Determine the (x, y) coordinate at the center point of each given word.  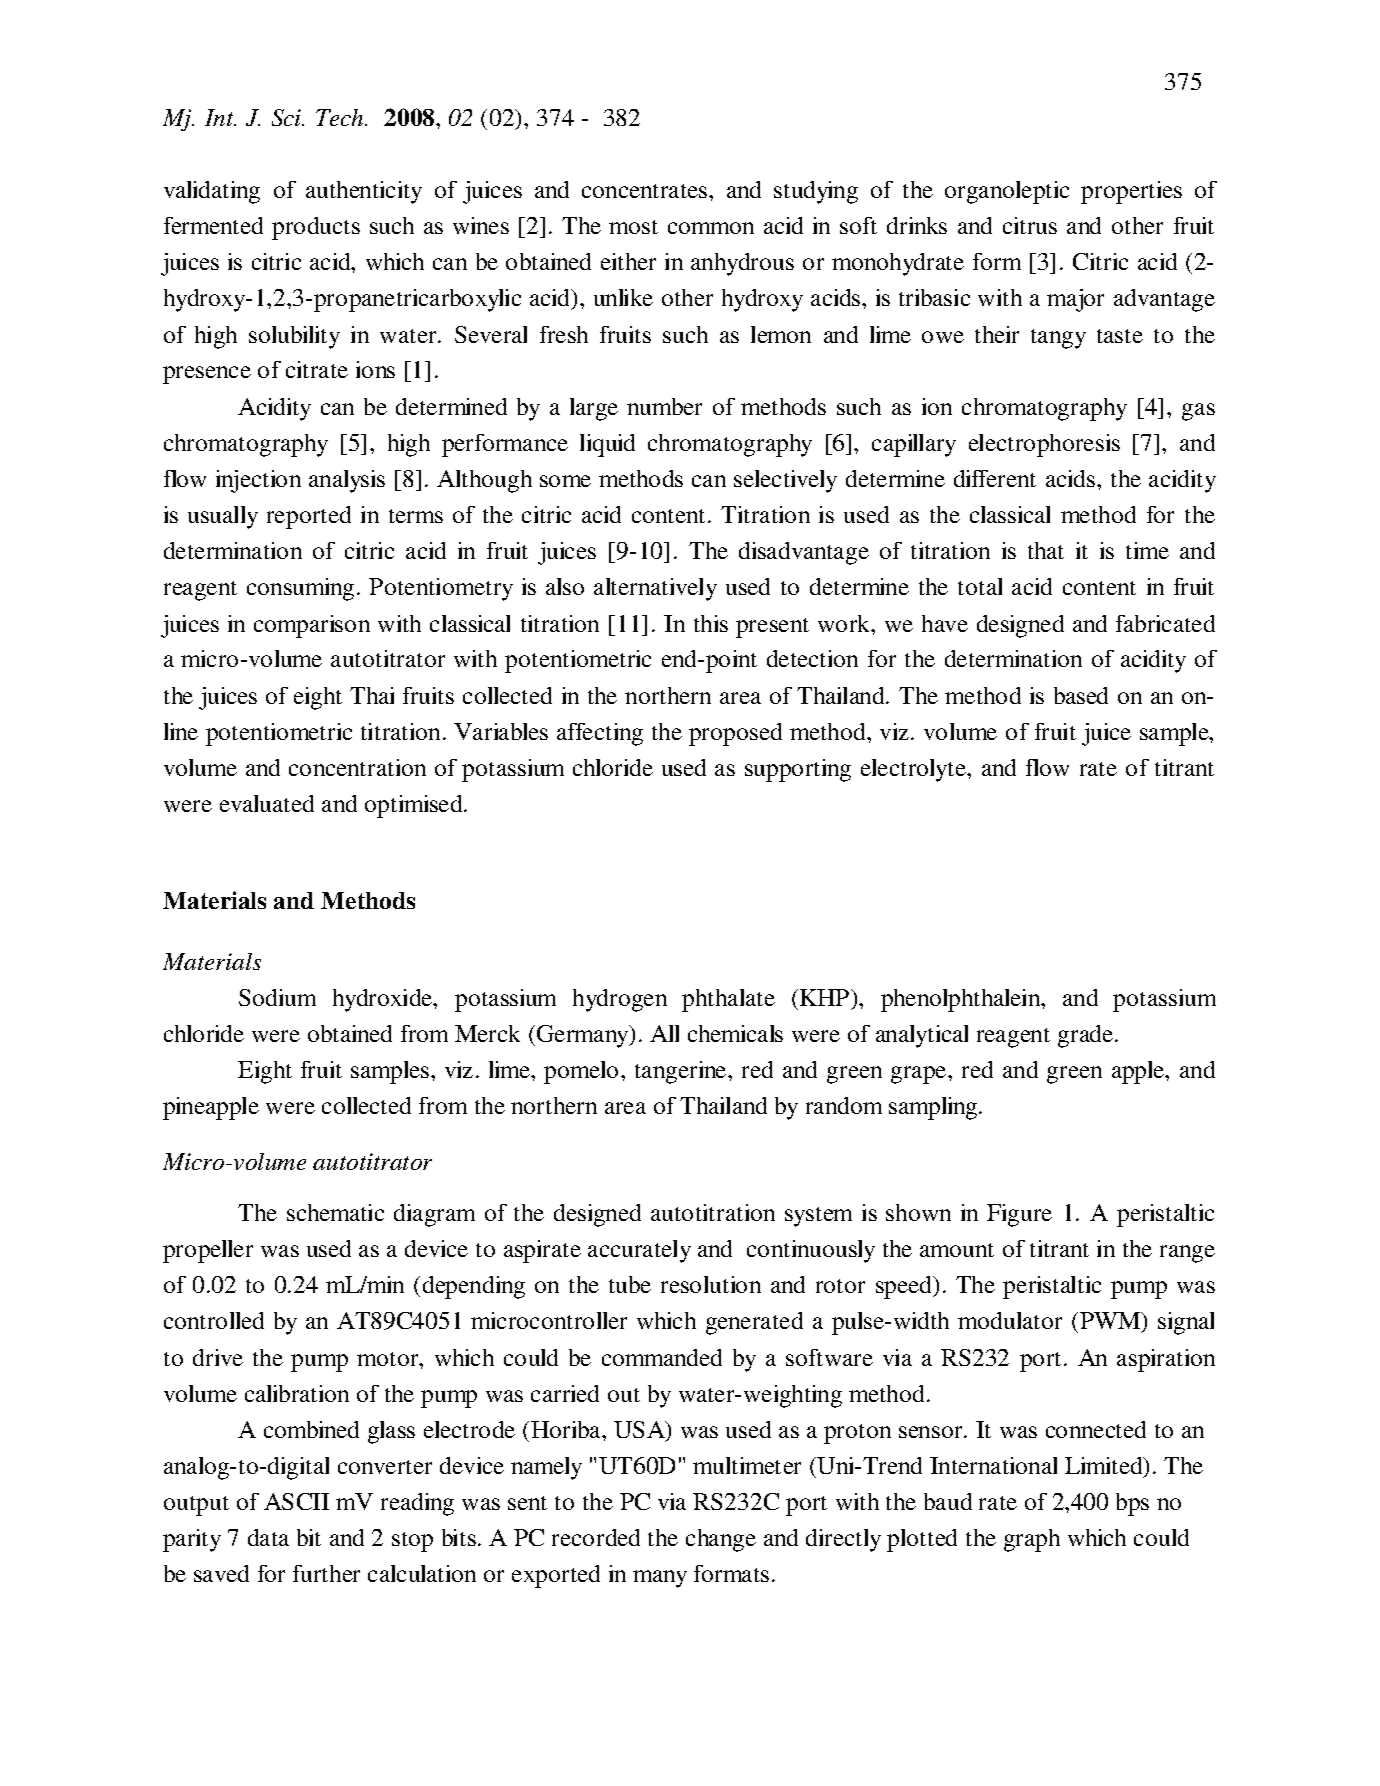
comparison (312, 626)
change (721, 1540)
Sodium (277, 997)
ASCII (296, 1501)
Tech (341, 117)
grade (1087, 1036)
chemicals (735, 1033)
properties (1131, 192)
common (711, 228)
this (711, 623)
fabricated (1165, 623)
